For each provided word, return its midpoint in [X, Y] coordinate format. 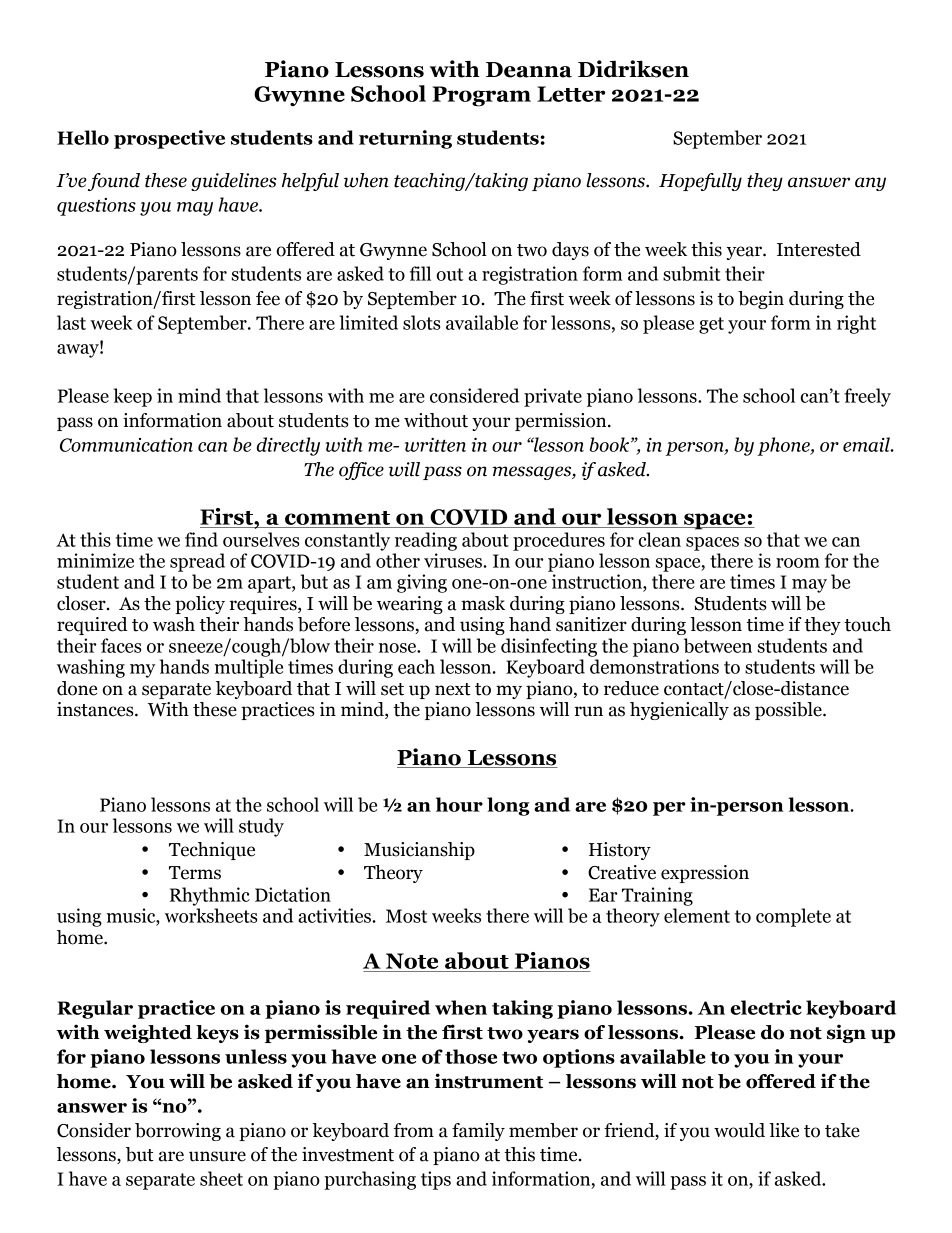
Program [481, 96]
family [478, 1132]
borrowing [178, 1132]
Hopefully [700, 182]
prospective [169, 139]
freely [867, 397]
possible [789, 711]
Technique [212, 851]
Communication [126, 445]
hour [459, 804]
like [784, 1130]
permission [562, 422]
